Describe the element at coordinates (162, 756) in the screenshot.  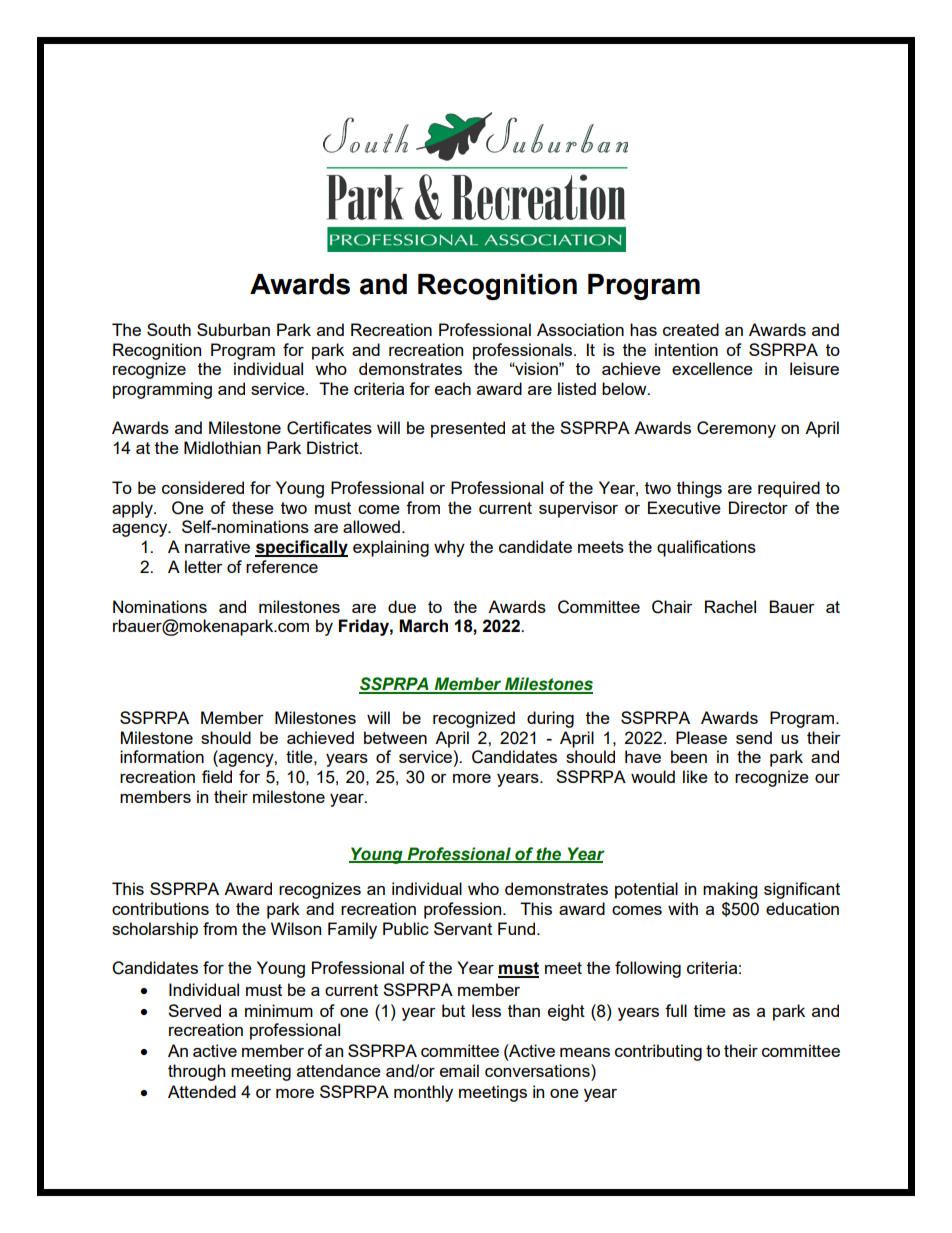
I see `information` at that location.
